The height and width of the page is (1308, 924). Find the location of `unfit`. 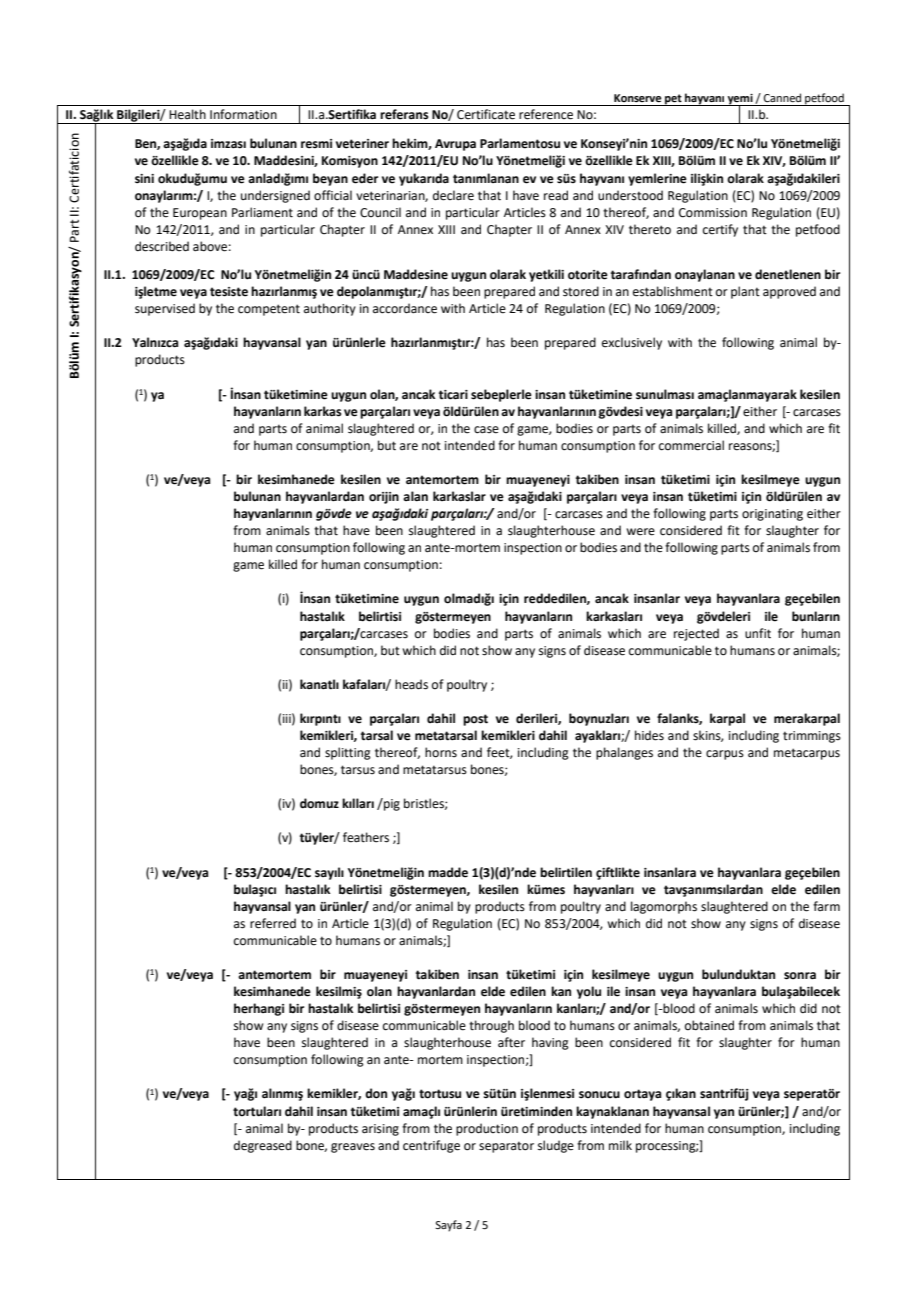

unfit is located at coordinates (758, 633).
